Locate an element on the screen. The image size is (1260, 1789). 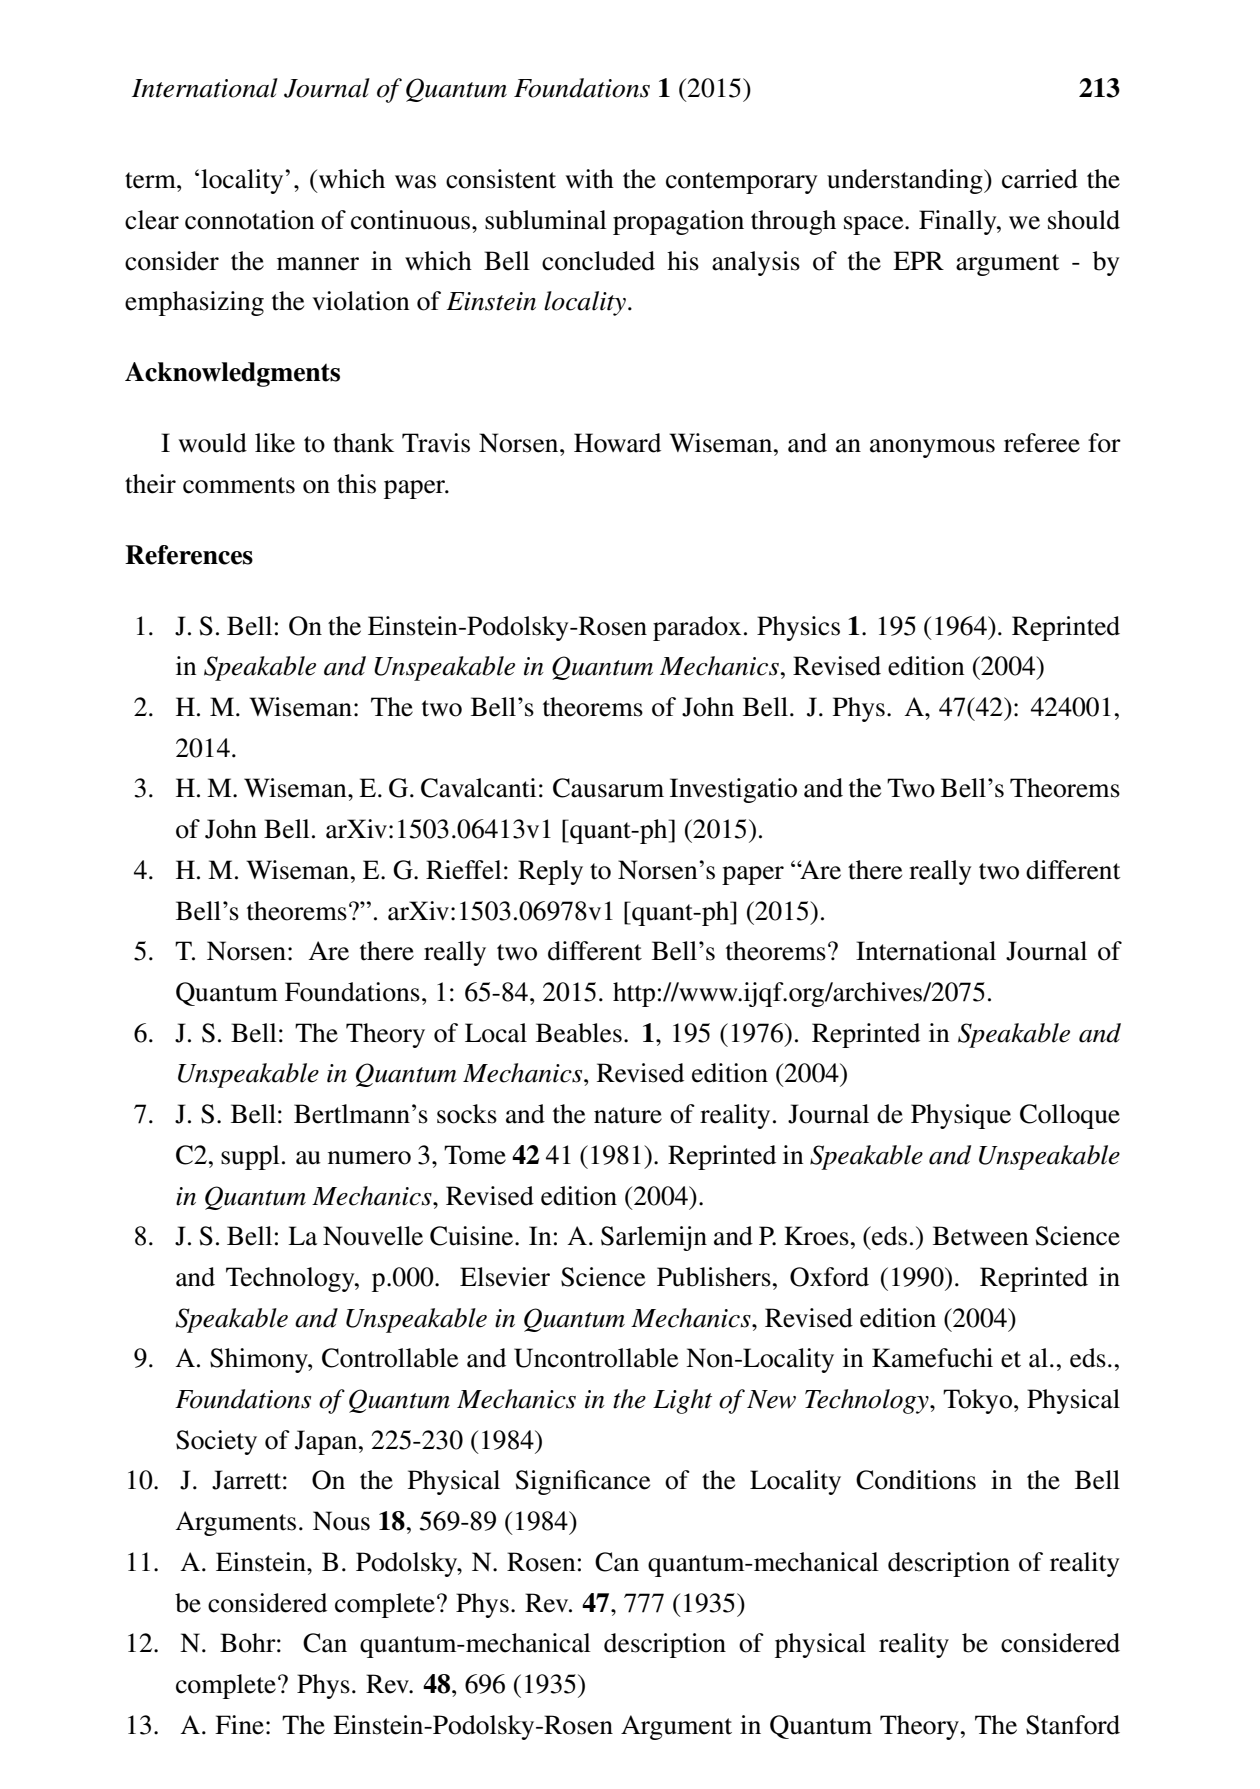
paradox is located at coordinates (697, 628).
